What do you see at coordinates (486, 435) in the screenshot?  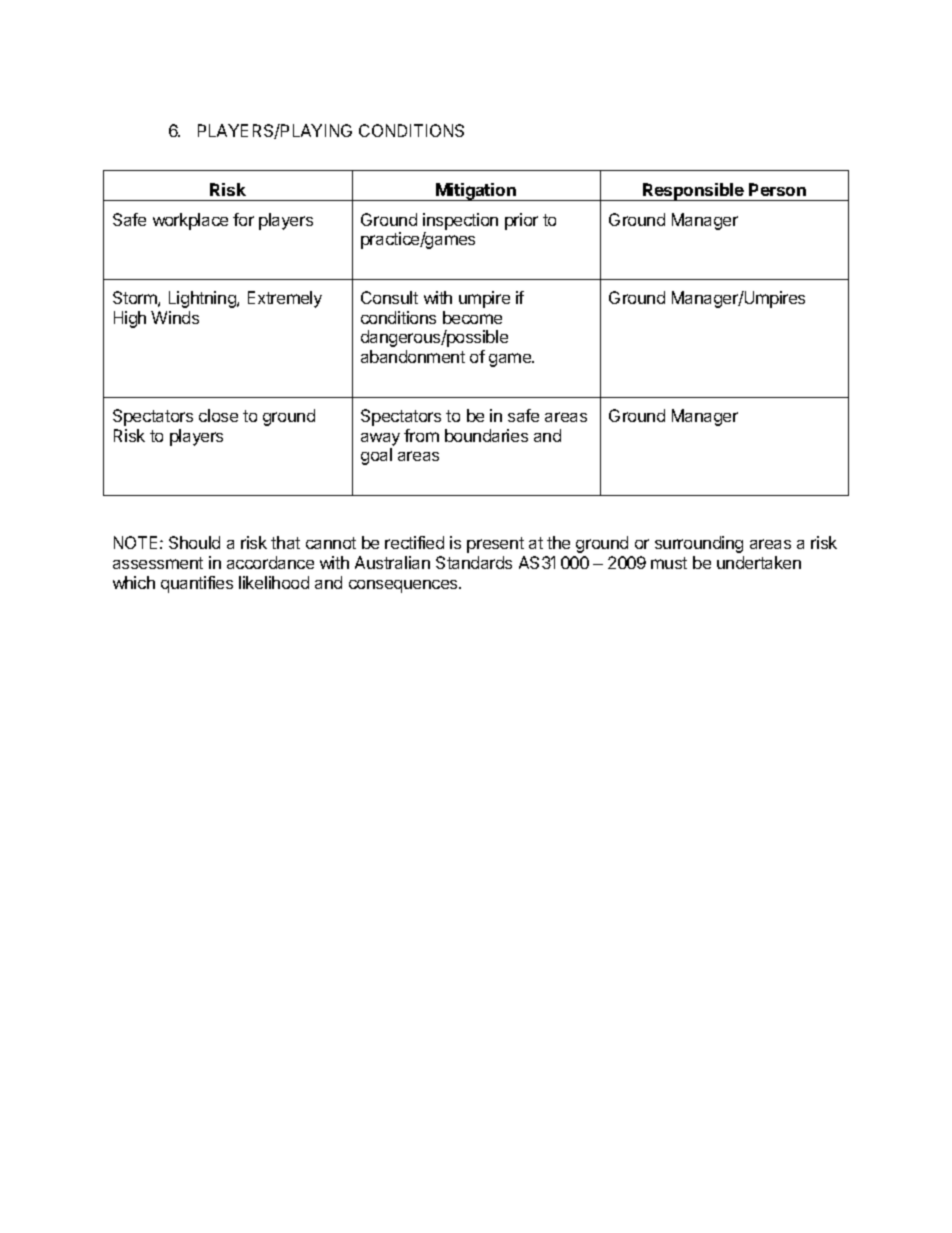 I see `boundaries` at bounding box center [486, 435].
